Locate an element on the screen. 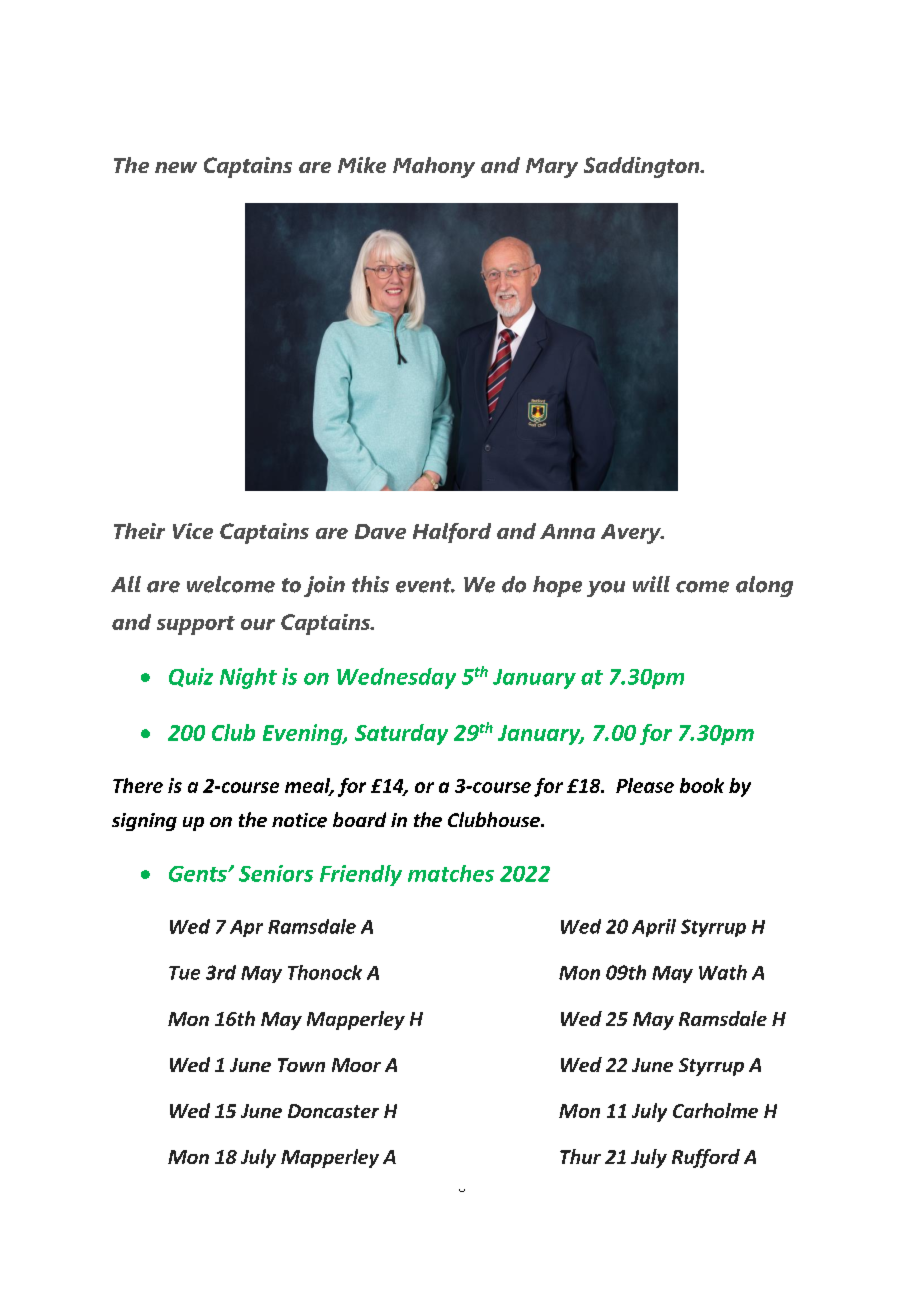 Image resolution: width=924 pixels, height=1308 pixels. Wednesday is located at coordinates (396, 678).
